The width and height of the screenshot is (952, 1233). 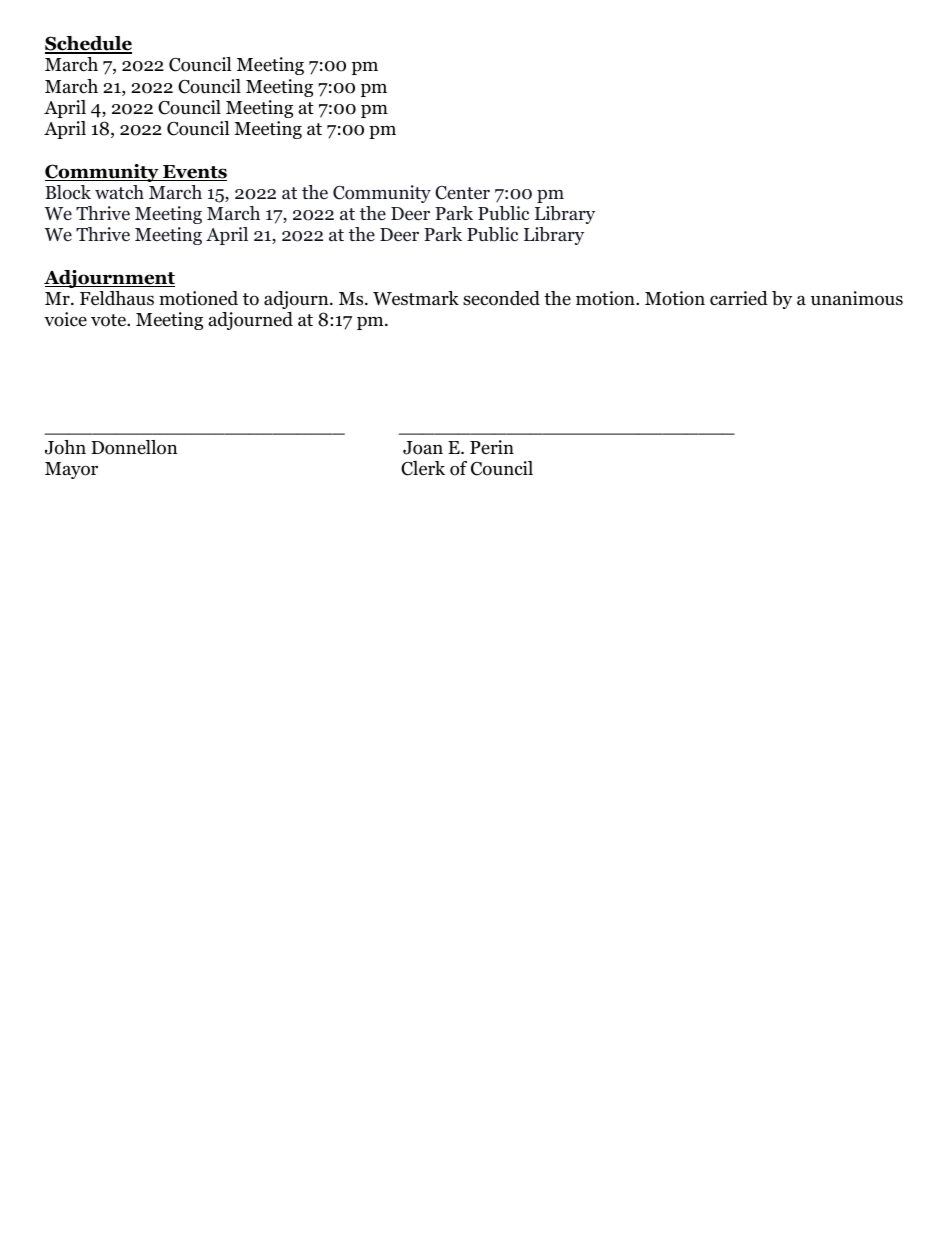 I want to click on Joan, so click(x=423, y=448).
